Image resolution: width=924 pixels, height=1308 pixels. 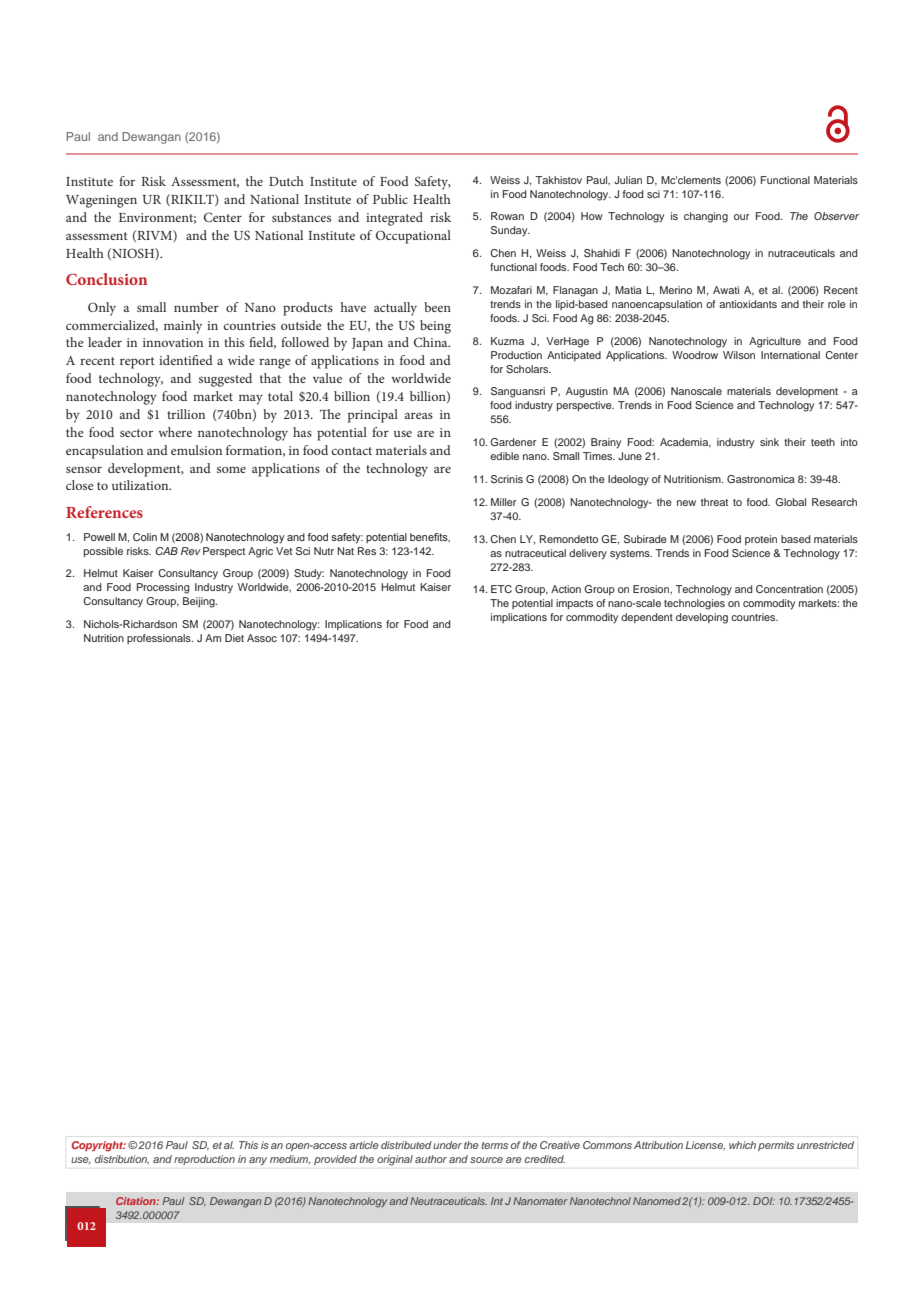 I want to click on changing, so click(x=706, y=217).
